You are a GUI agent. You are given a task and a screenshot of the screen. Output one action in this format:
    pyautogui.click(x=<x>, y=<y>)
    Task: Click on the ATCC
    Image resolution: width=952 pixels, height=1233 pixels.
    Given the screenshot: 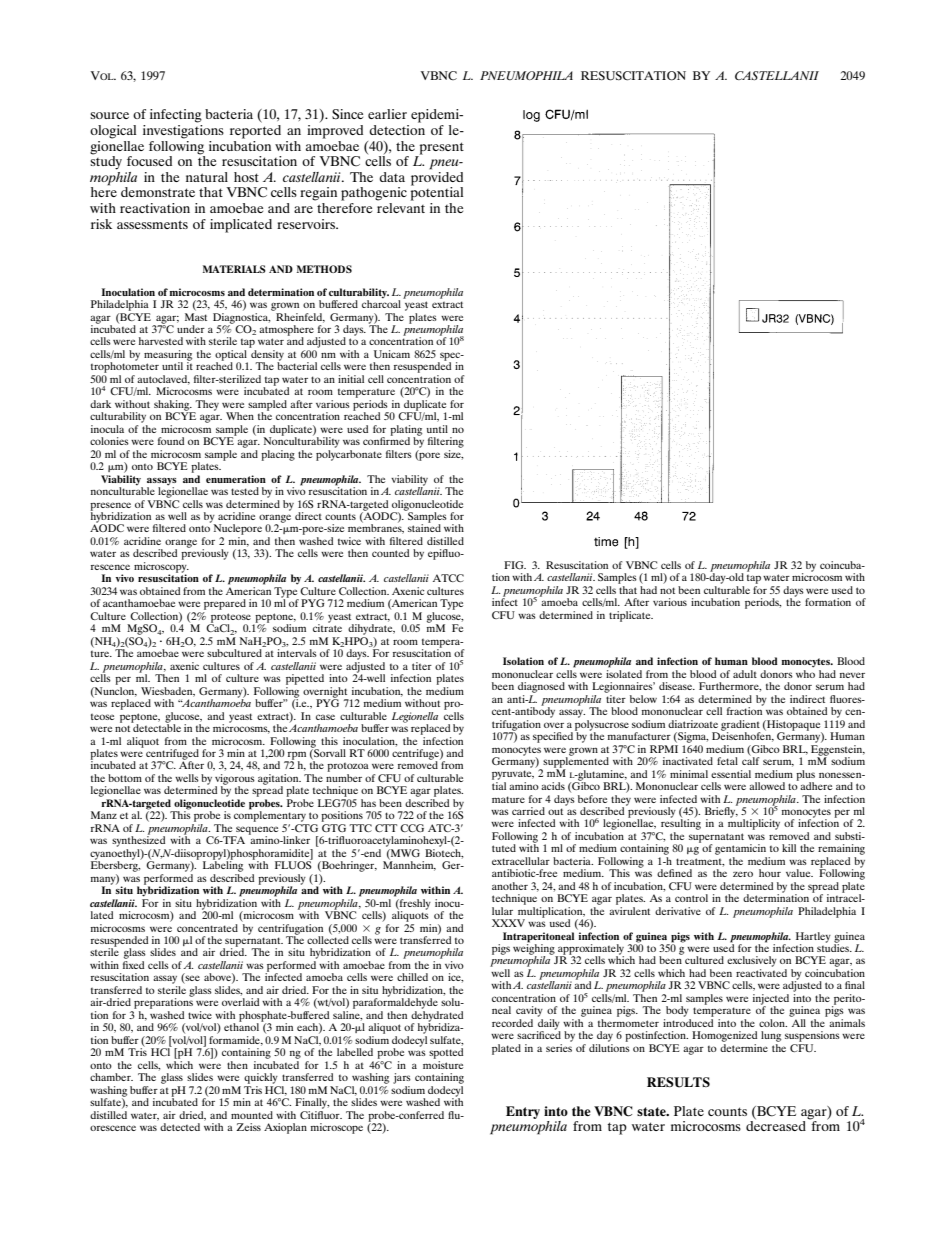 What is the action you would take?
    pyautogui.click(x=448, y=578)
